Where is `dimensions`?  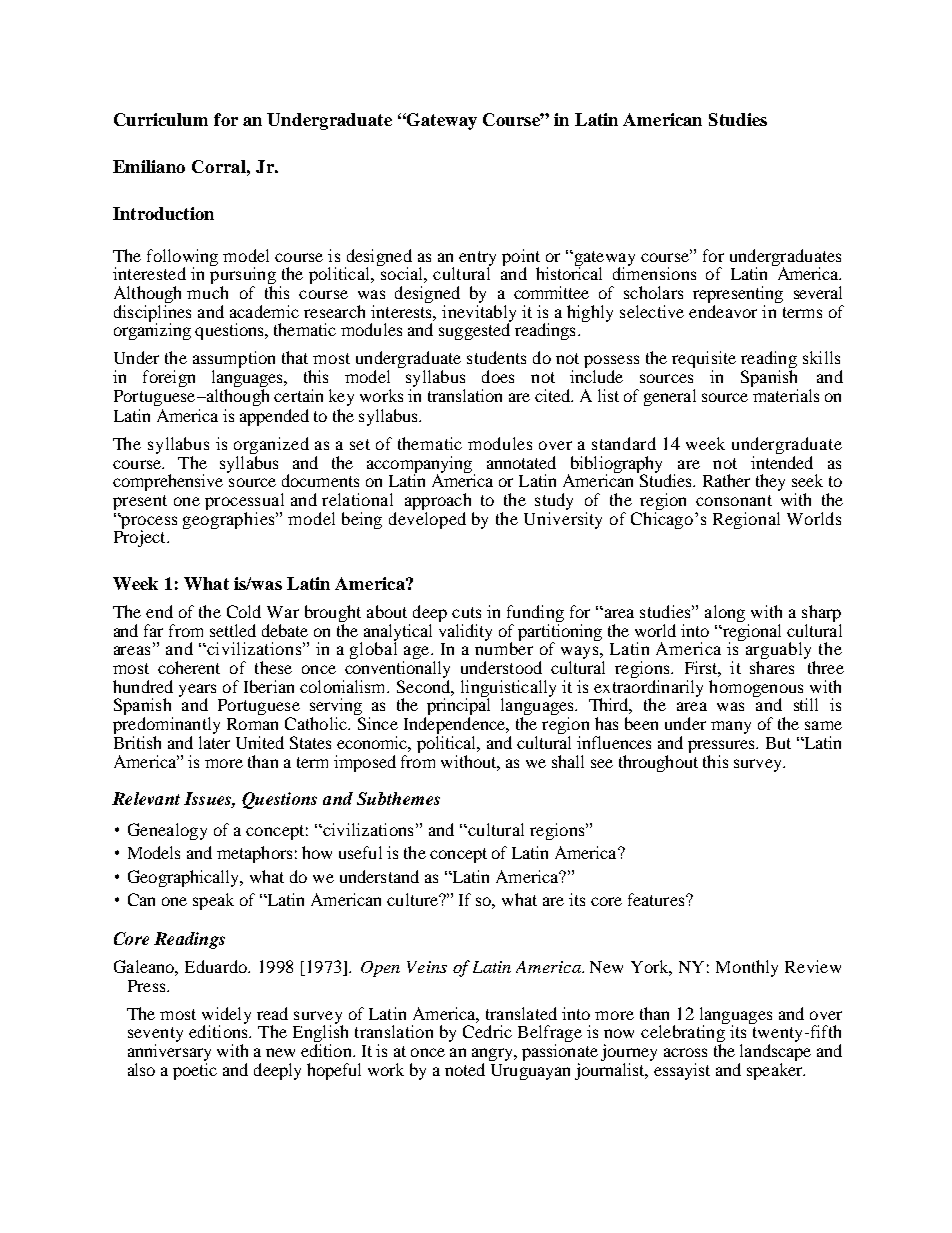 dimensions is located at coordinates (654, 272).
